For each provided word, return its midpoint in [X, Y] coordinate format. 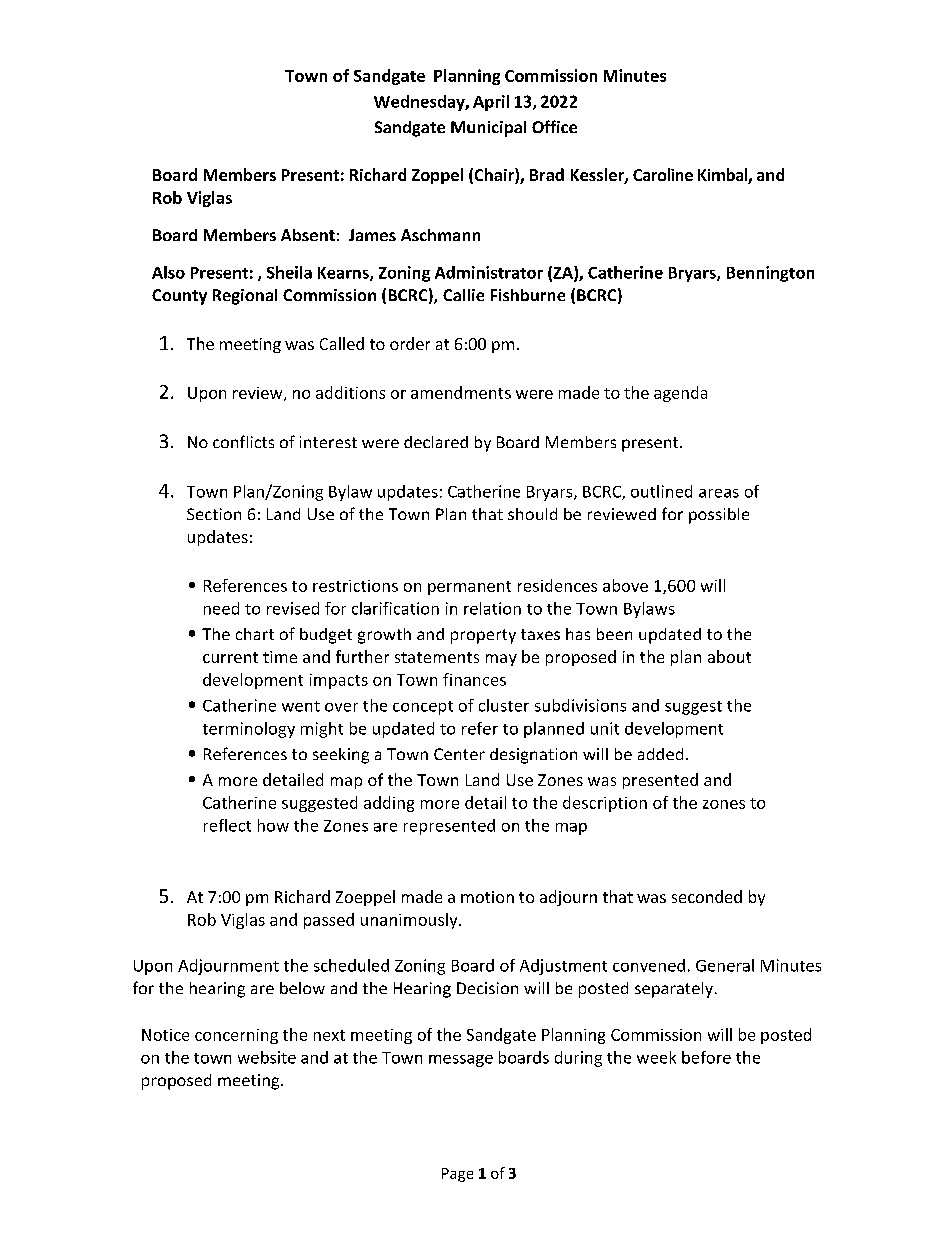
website [267, 1057]
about [729, 656]
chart [255, 634]
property [483, 636]
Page [457, 1175]
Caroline [663, 174]
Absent [308, 235]
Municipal [488, 129]
